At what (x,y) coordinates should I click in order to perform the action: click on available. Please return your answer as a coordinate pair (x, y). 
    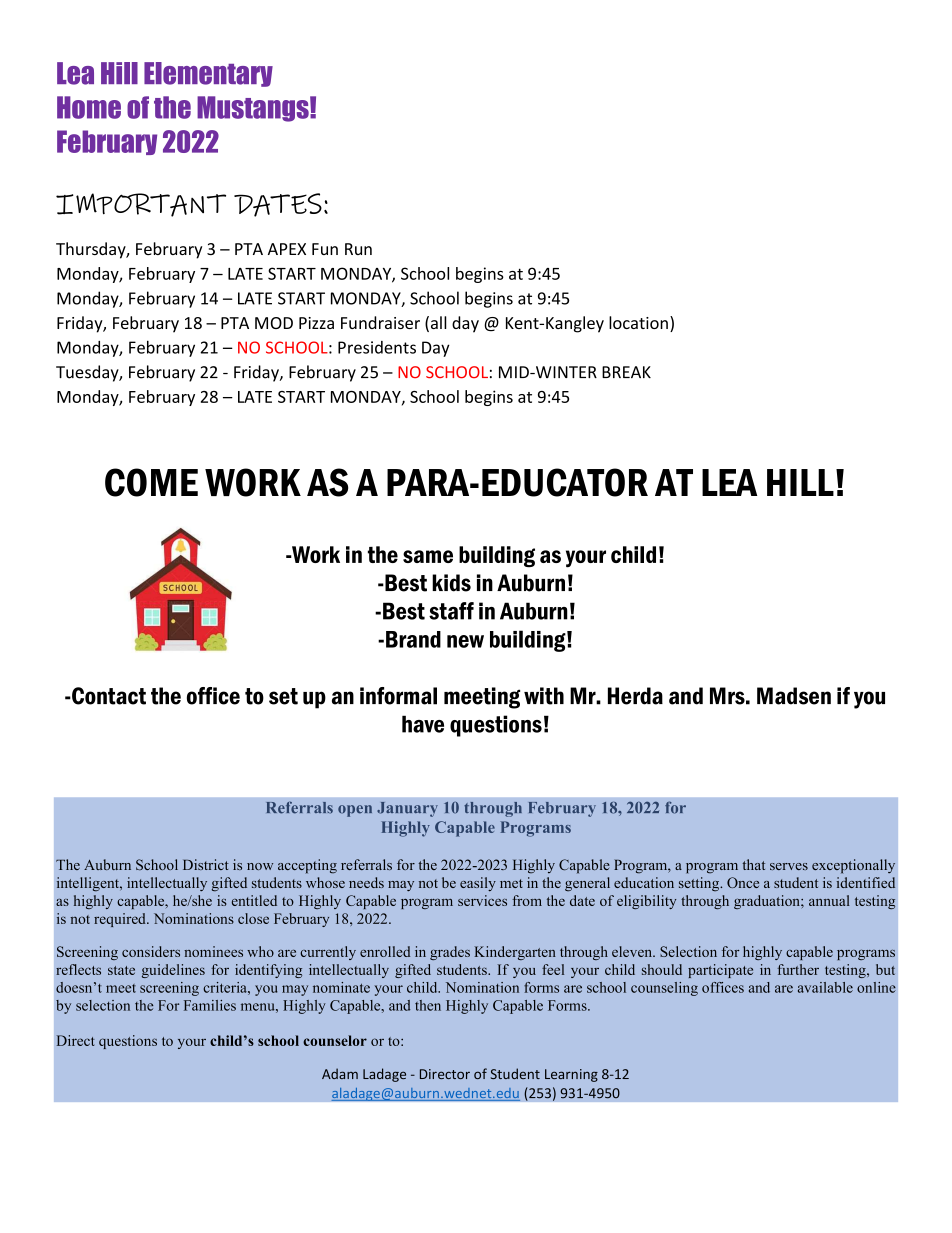
    Looking at the image, I should click on (825, 987).
